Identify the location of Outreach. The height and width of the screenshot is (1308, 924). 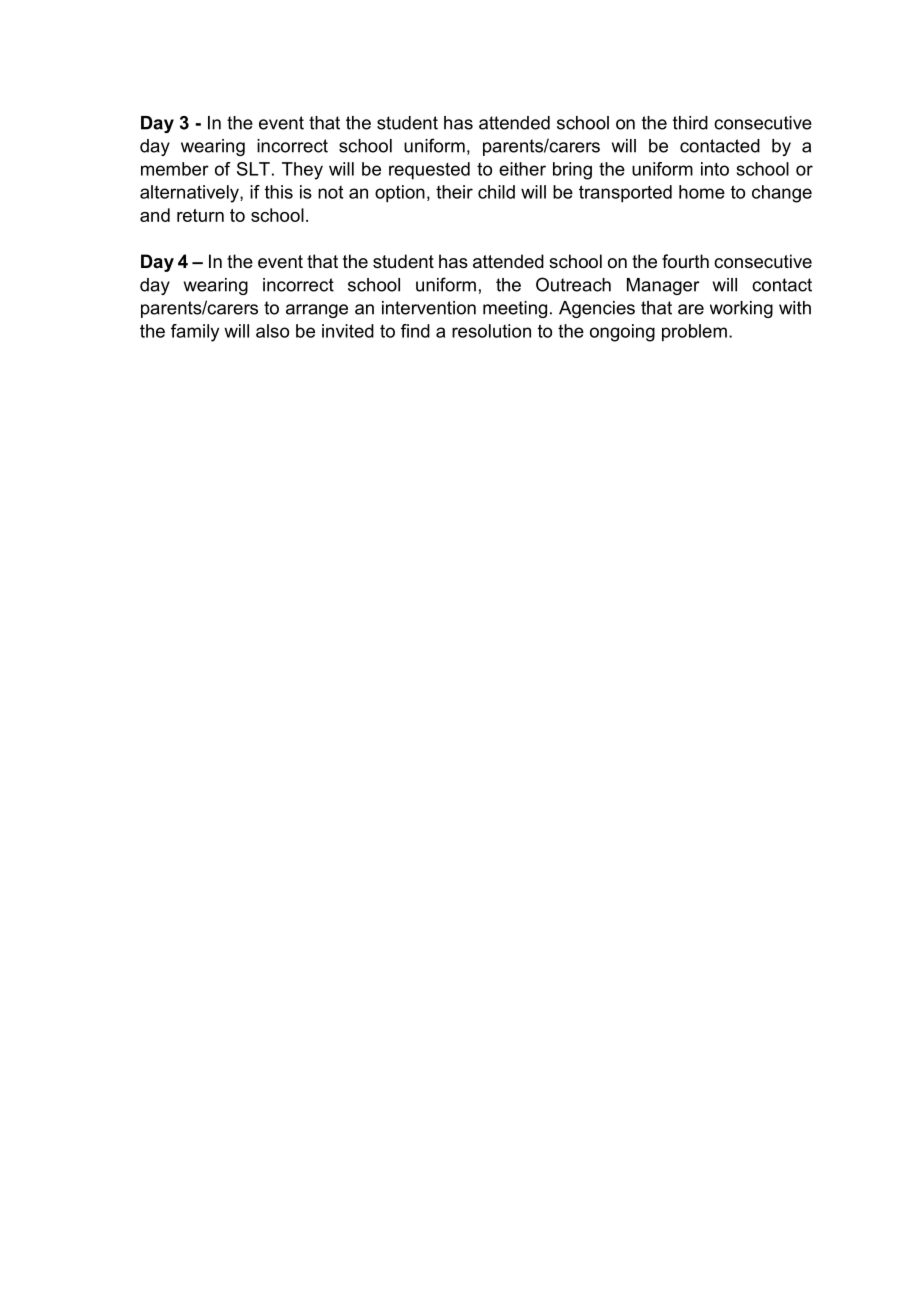
(573, 284).
